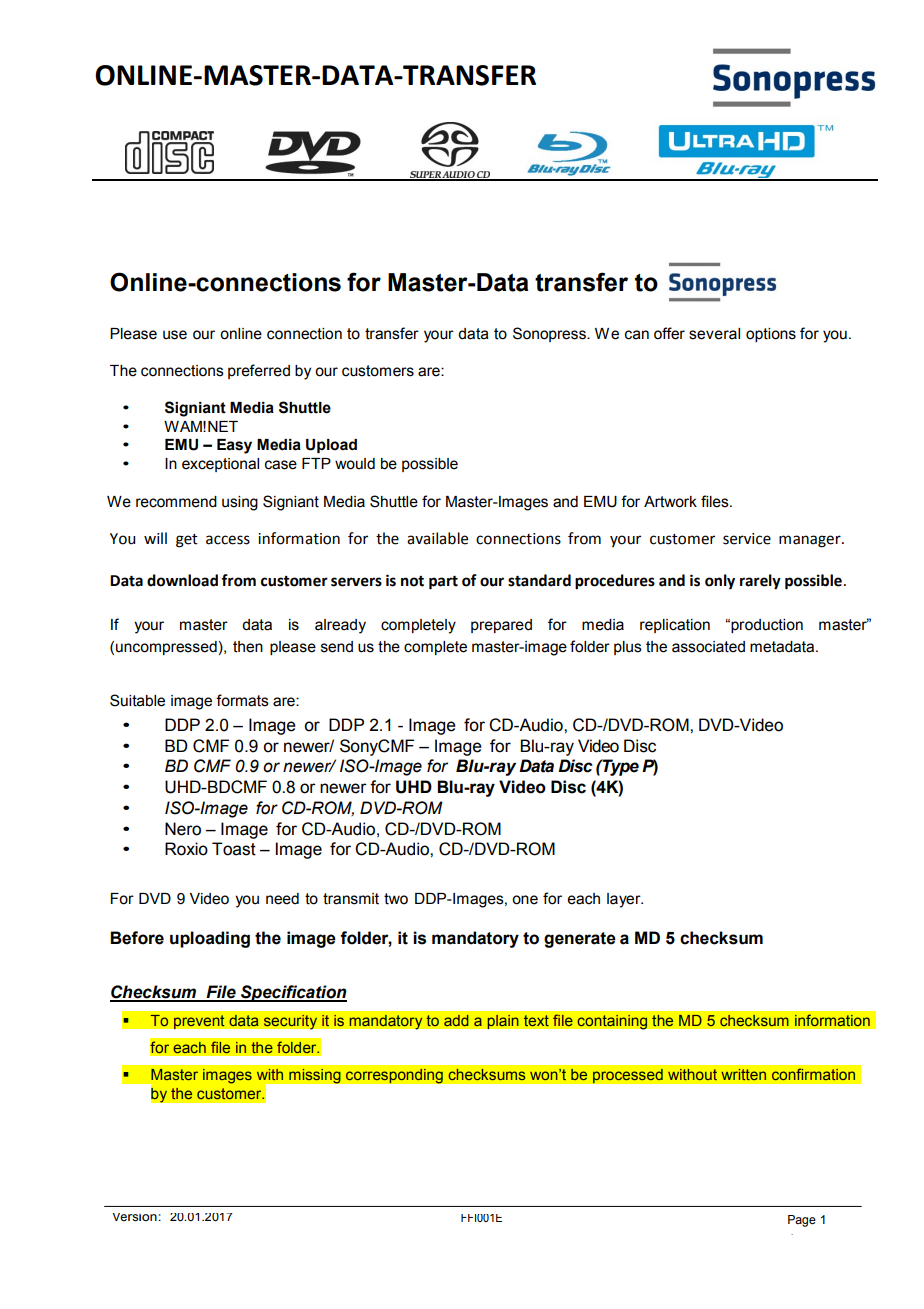 The image size is (924, 1309). I want to click on preferred, so click(259, 371).
